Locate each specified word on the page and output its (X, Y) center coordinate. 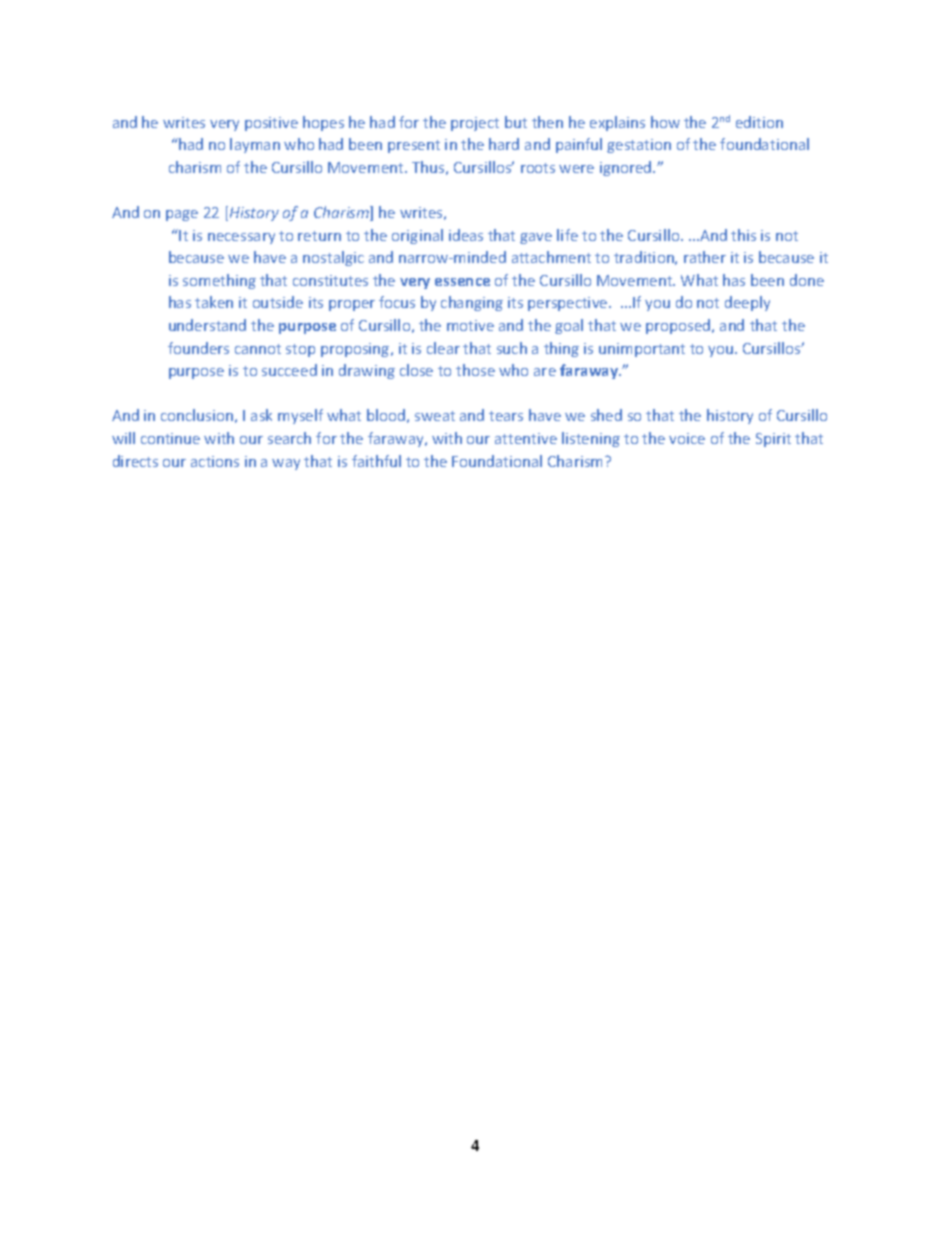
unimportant (642, 350)
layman (255, 145)
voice (687, 438)
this (743, 235)
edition (759, 122)
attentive (526, 438)
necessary (241, 238)
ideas (466, 235)
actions (215, 461)
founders (198, 348)
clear (443, 348)
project (475, 124)
